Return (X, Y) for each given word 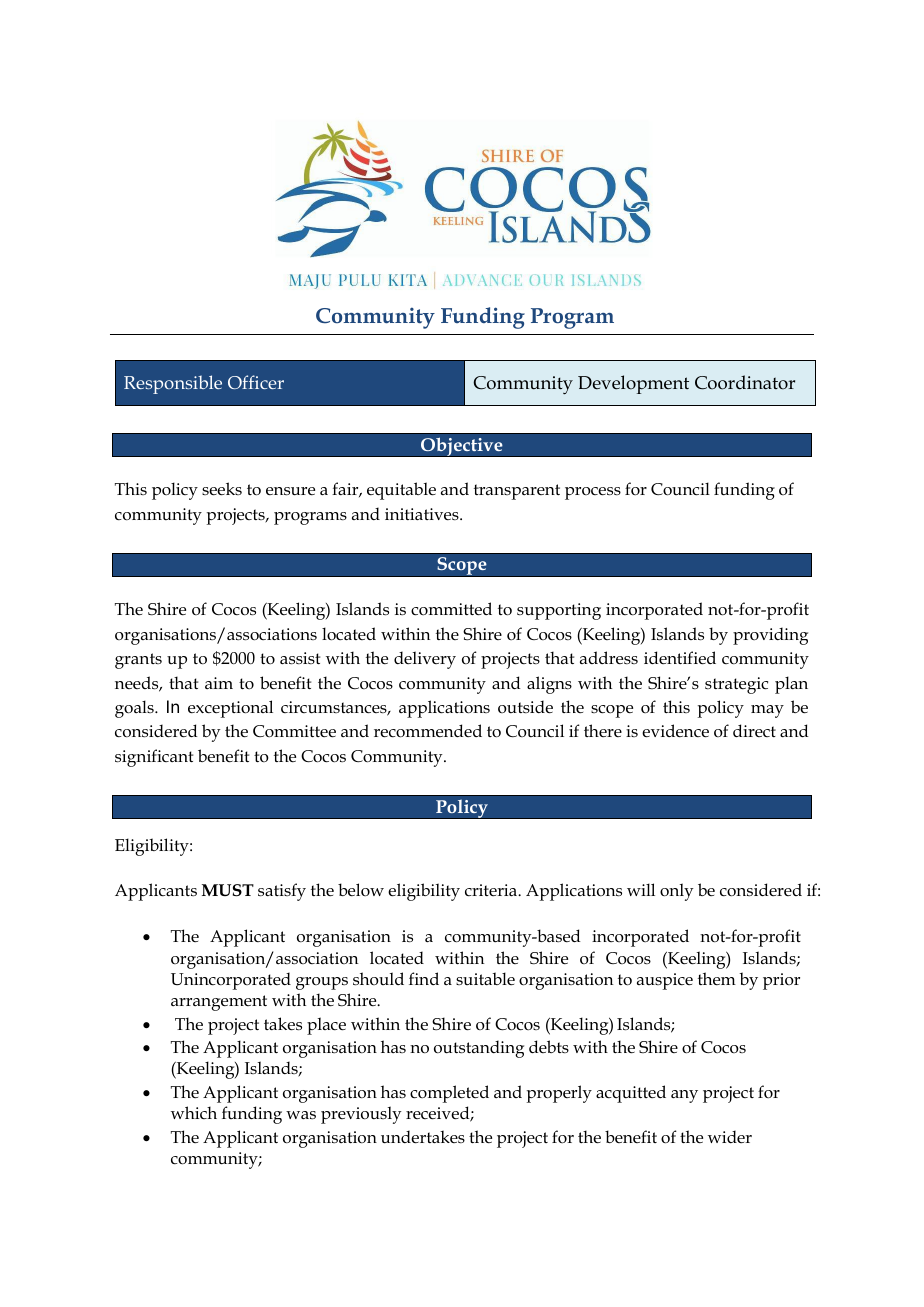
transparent (517, 492)
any (684, 1096)
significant (154, 758)
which (194, 1112)
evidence (675, 731)
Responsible (173, 384)
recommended (428, 731)
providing (770, 636)
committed (451, 609)
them (717, 979)
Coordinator (745, 382)
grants (138, 661)
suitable (485, 978)
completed (449, 1094)
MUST (228, 890)
